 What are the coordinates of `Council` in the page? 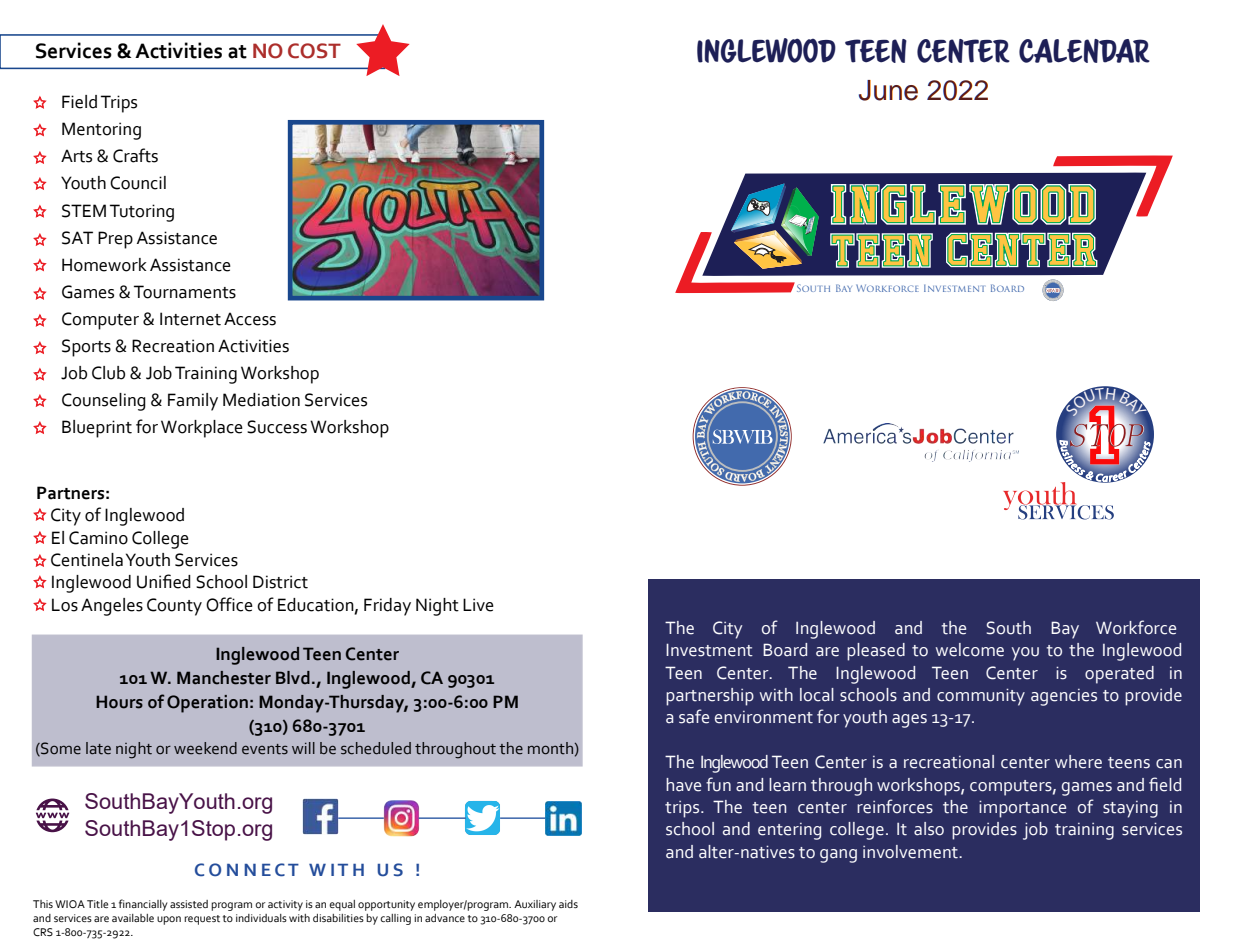 It's located at (138, 183).
